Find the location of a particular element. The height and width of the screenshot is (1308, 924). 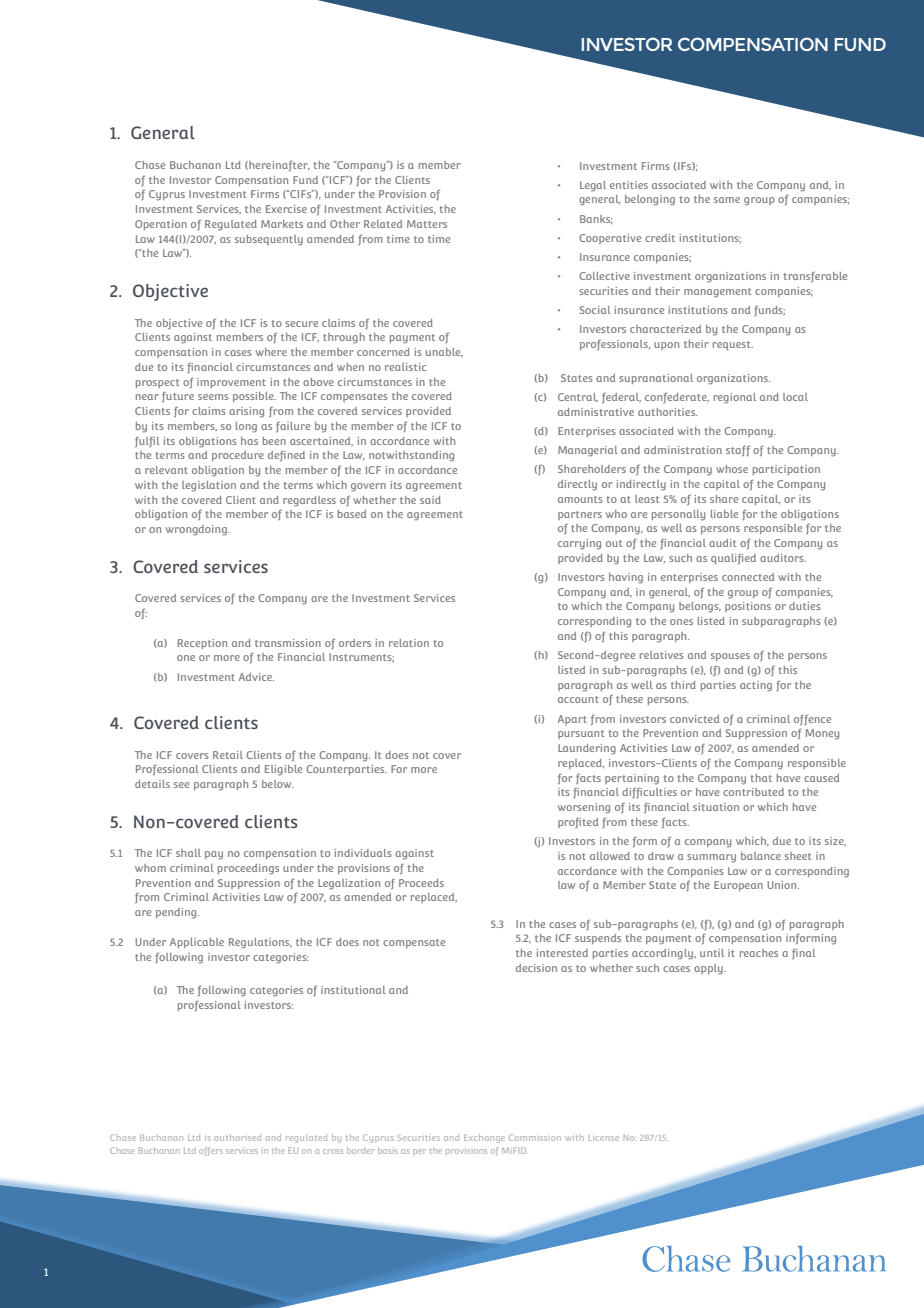

Reception is located at coordinates (202, 644).
